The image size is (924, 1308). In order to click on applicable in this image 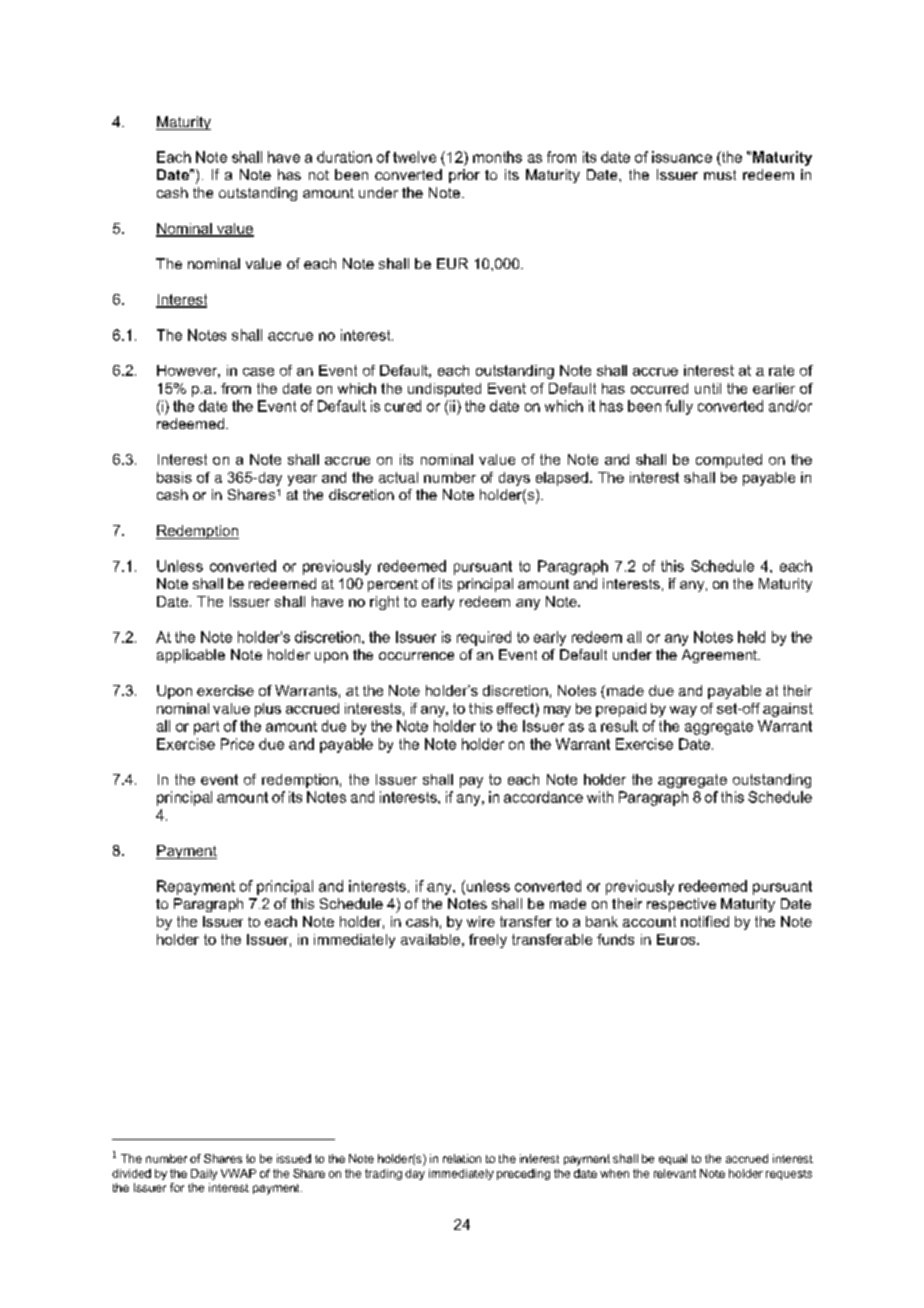, I will do `click(191, 656)`.
